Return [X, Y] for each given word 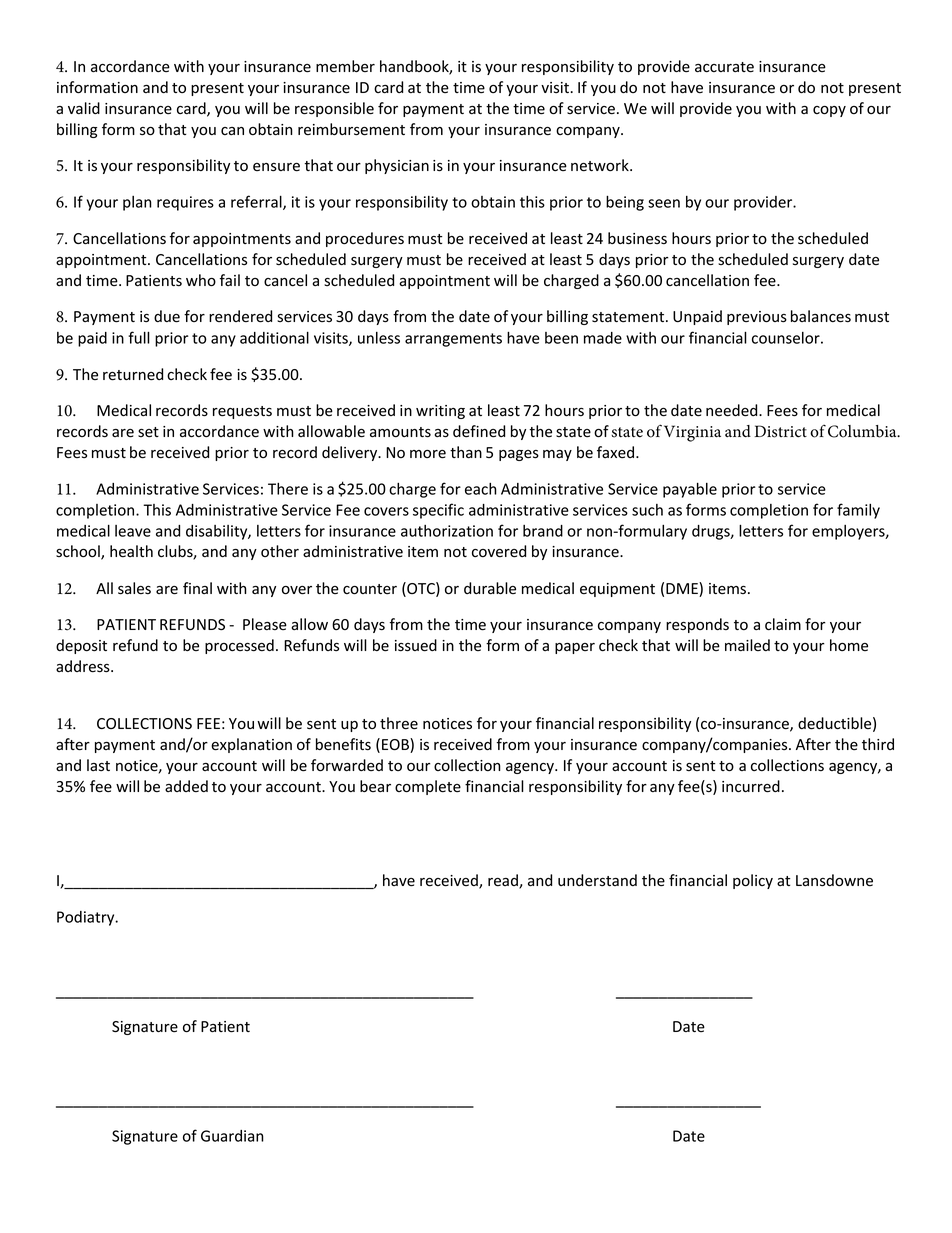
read [504, 881]
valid [84, 108]
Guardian [232, 1136]
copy [829, 111]
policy [753, 881]
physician [397, 166]
